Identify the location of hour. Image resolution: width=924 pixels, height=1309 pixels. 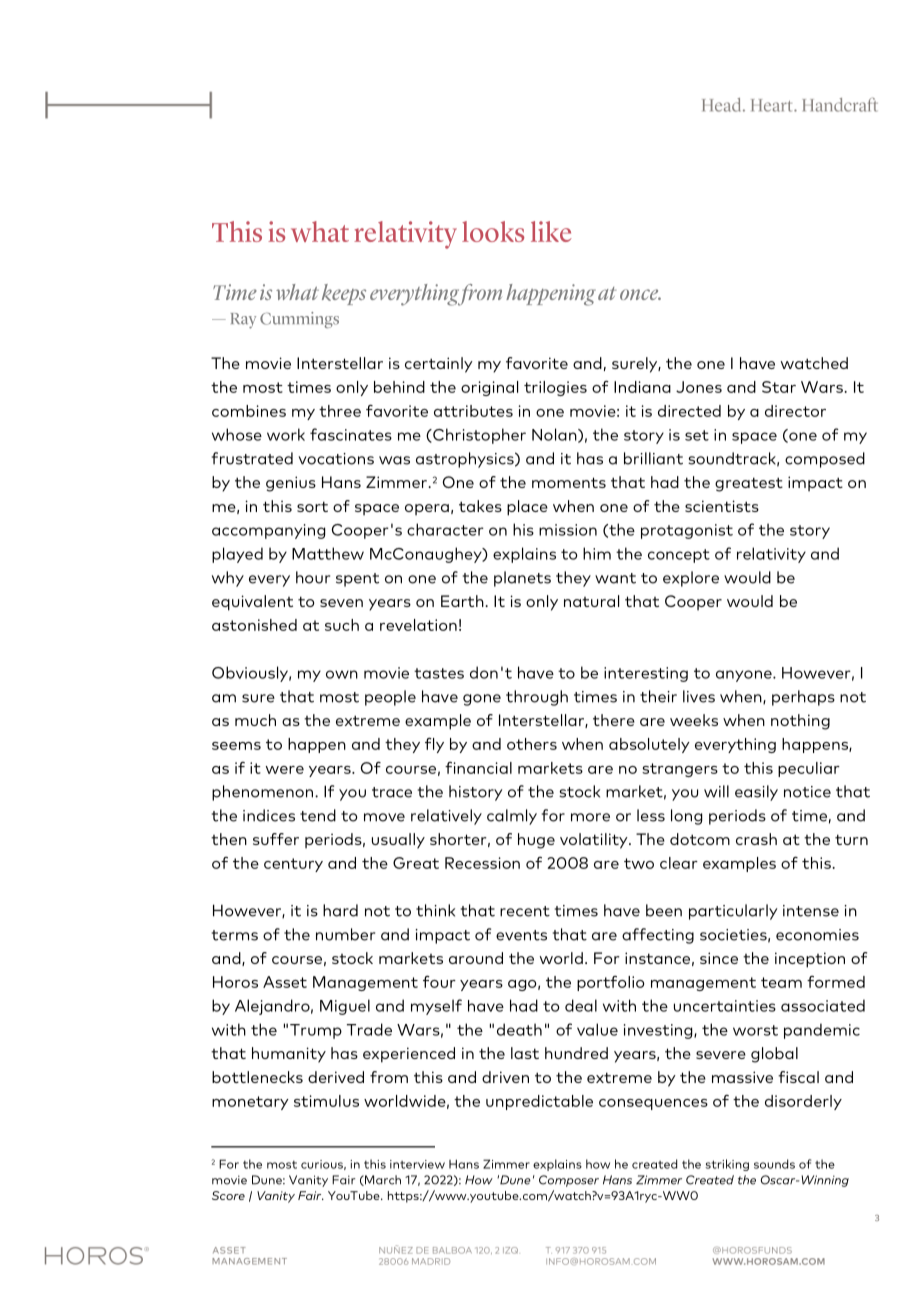
(313, 577).
